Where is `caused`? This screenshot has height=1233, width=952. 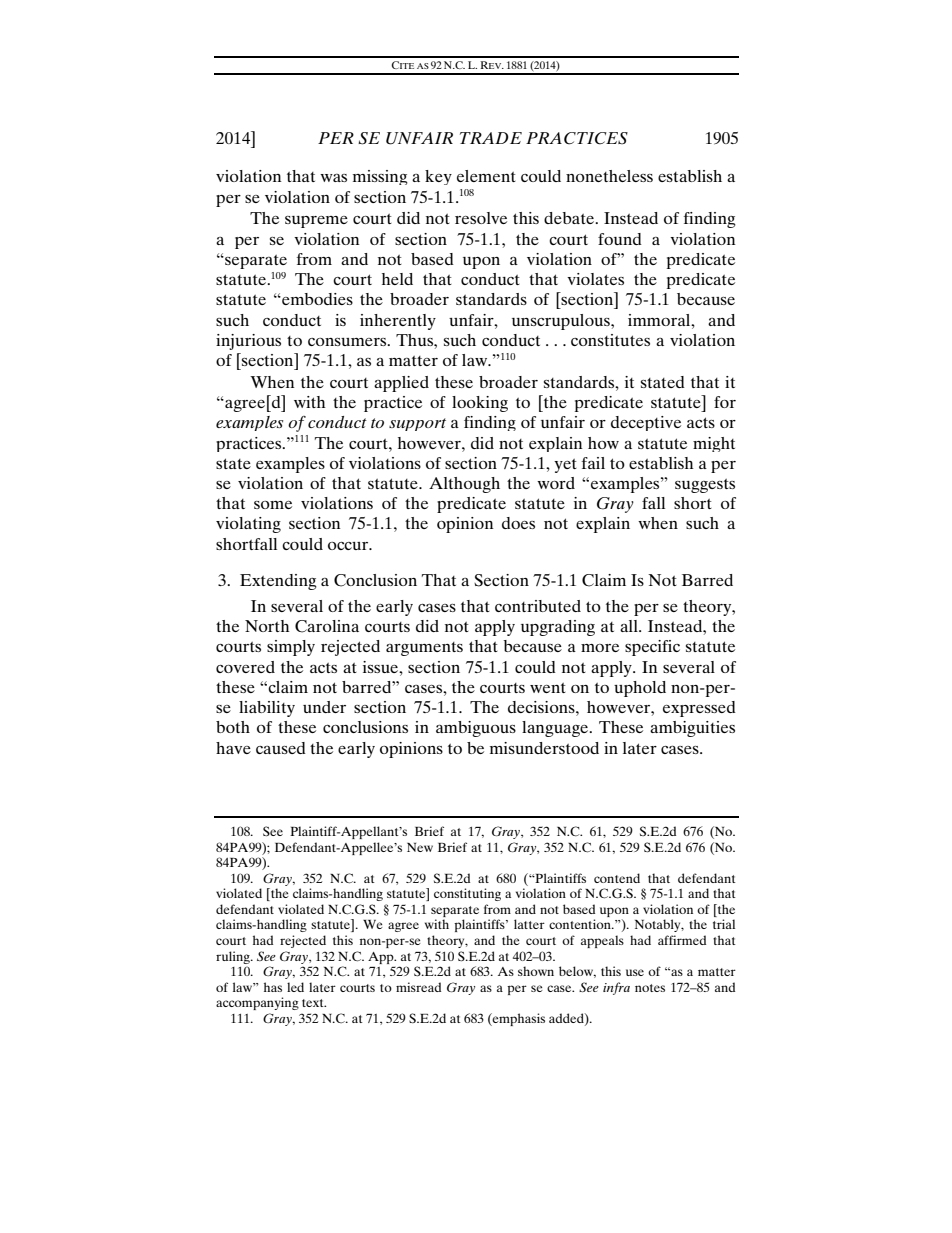 caused is located at coordinates (281, 748).
